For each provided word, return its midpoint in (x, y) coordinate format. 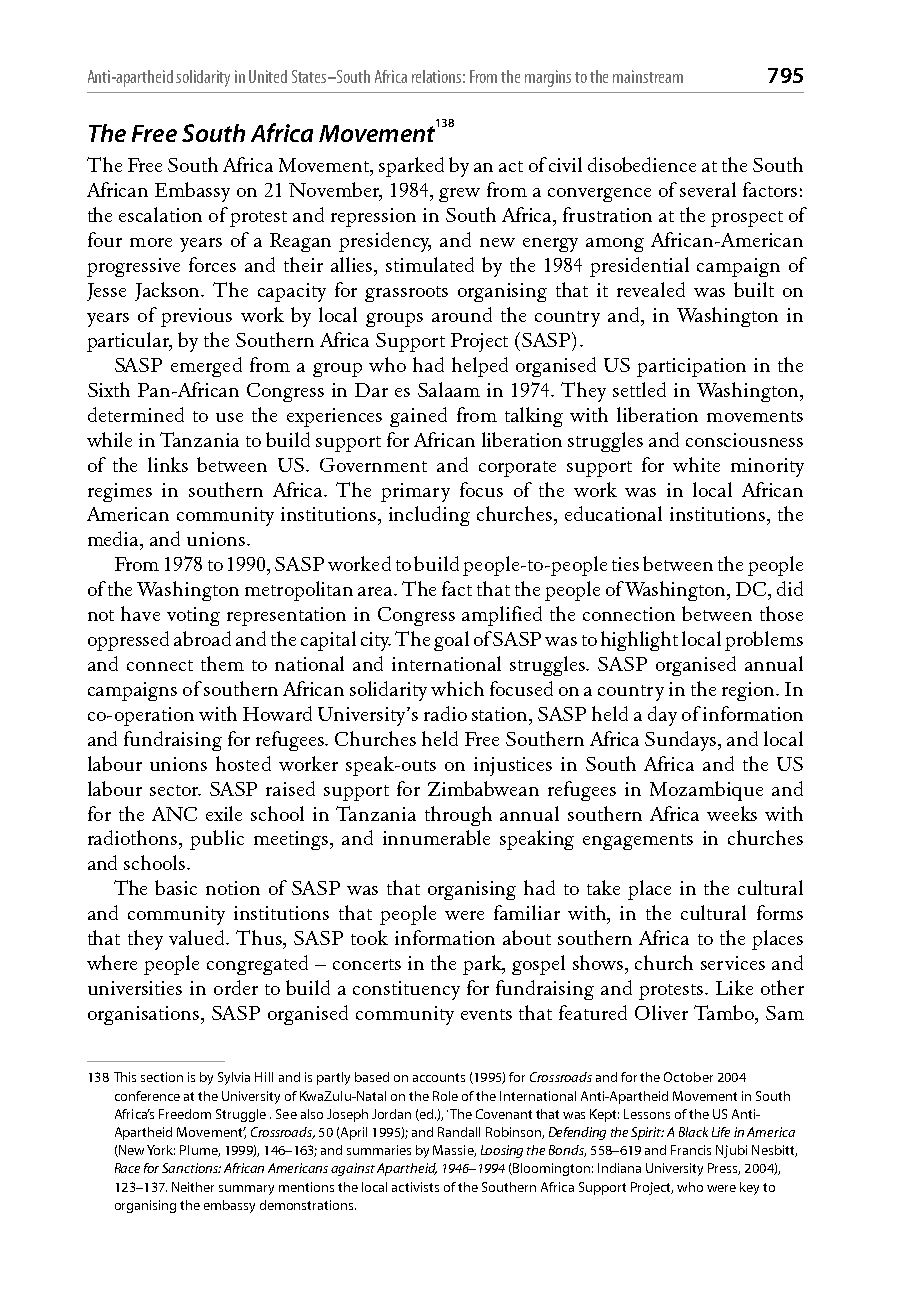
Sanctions (191, 1168)
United (268, 76)
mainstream (648, 76)
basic (176, 887)
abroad (202, 638)
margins (548, 78)
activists (415, 1187)
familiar (527, 912)
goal (451, 641)
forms (780, 912)
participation (691, 367)
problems (764, 641)
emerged (206, 367)
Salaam (449, 389)
